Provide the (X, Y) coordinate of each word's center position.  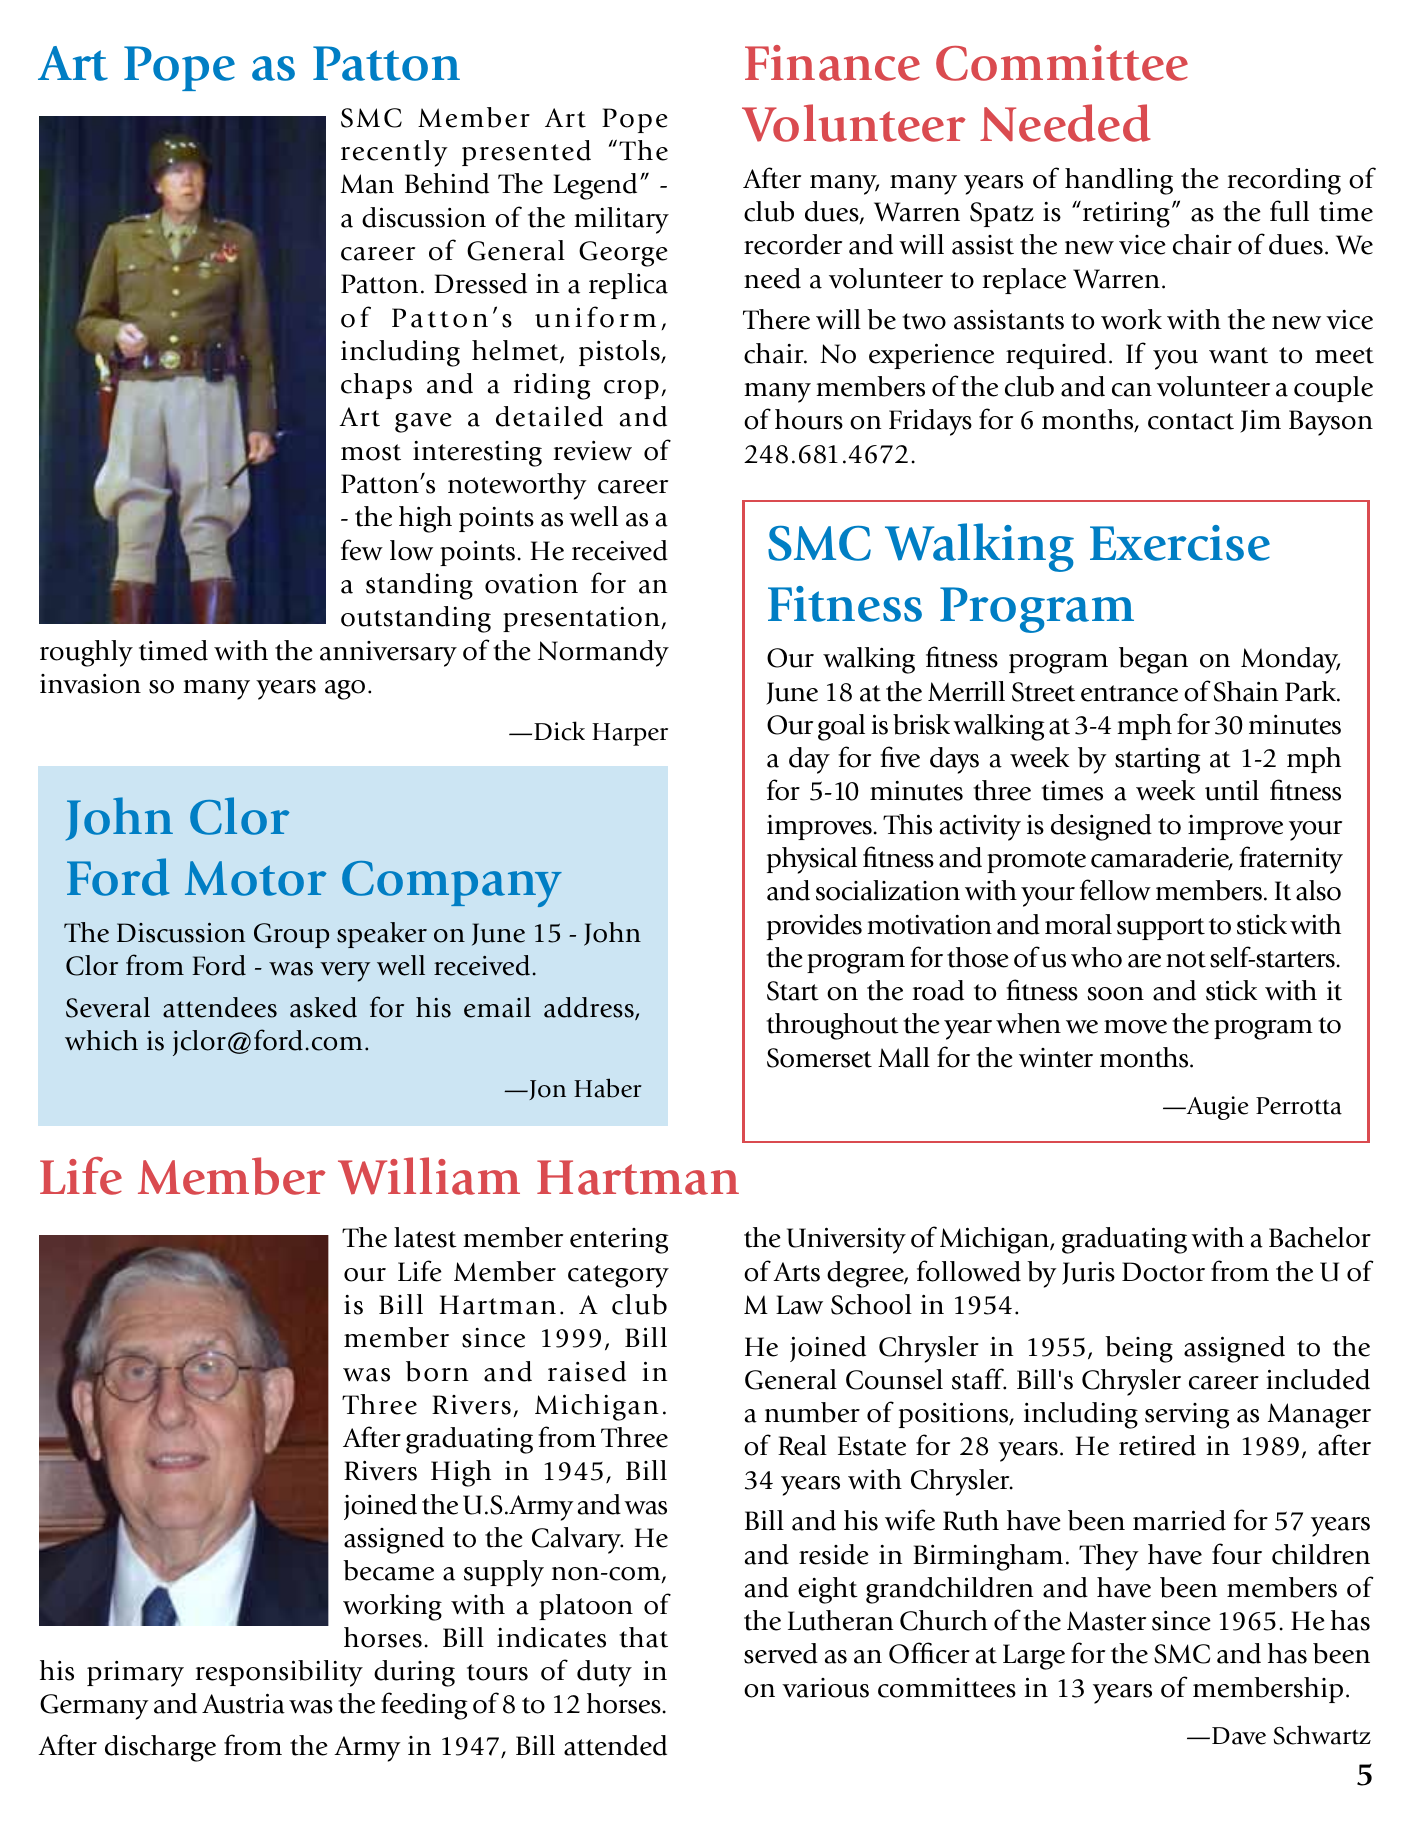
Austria (243, 1703)
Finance (832, 63)
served (781, 1653)
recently (394, 153)
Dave (1239, 1736)
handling (1119, 181)
